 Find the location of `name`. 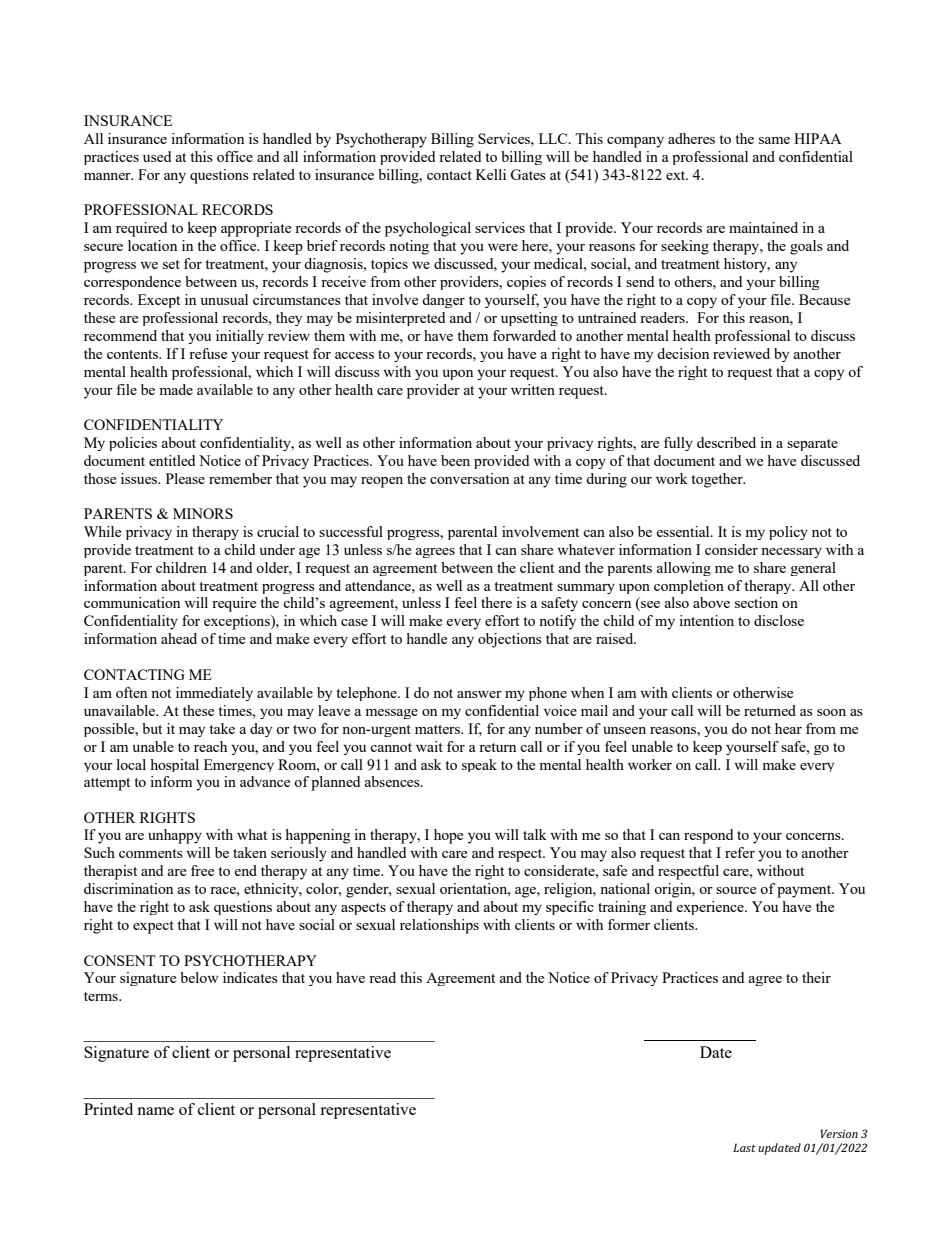

name is located at coordinates (155, 1111).
